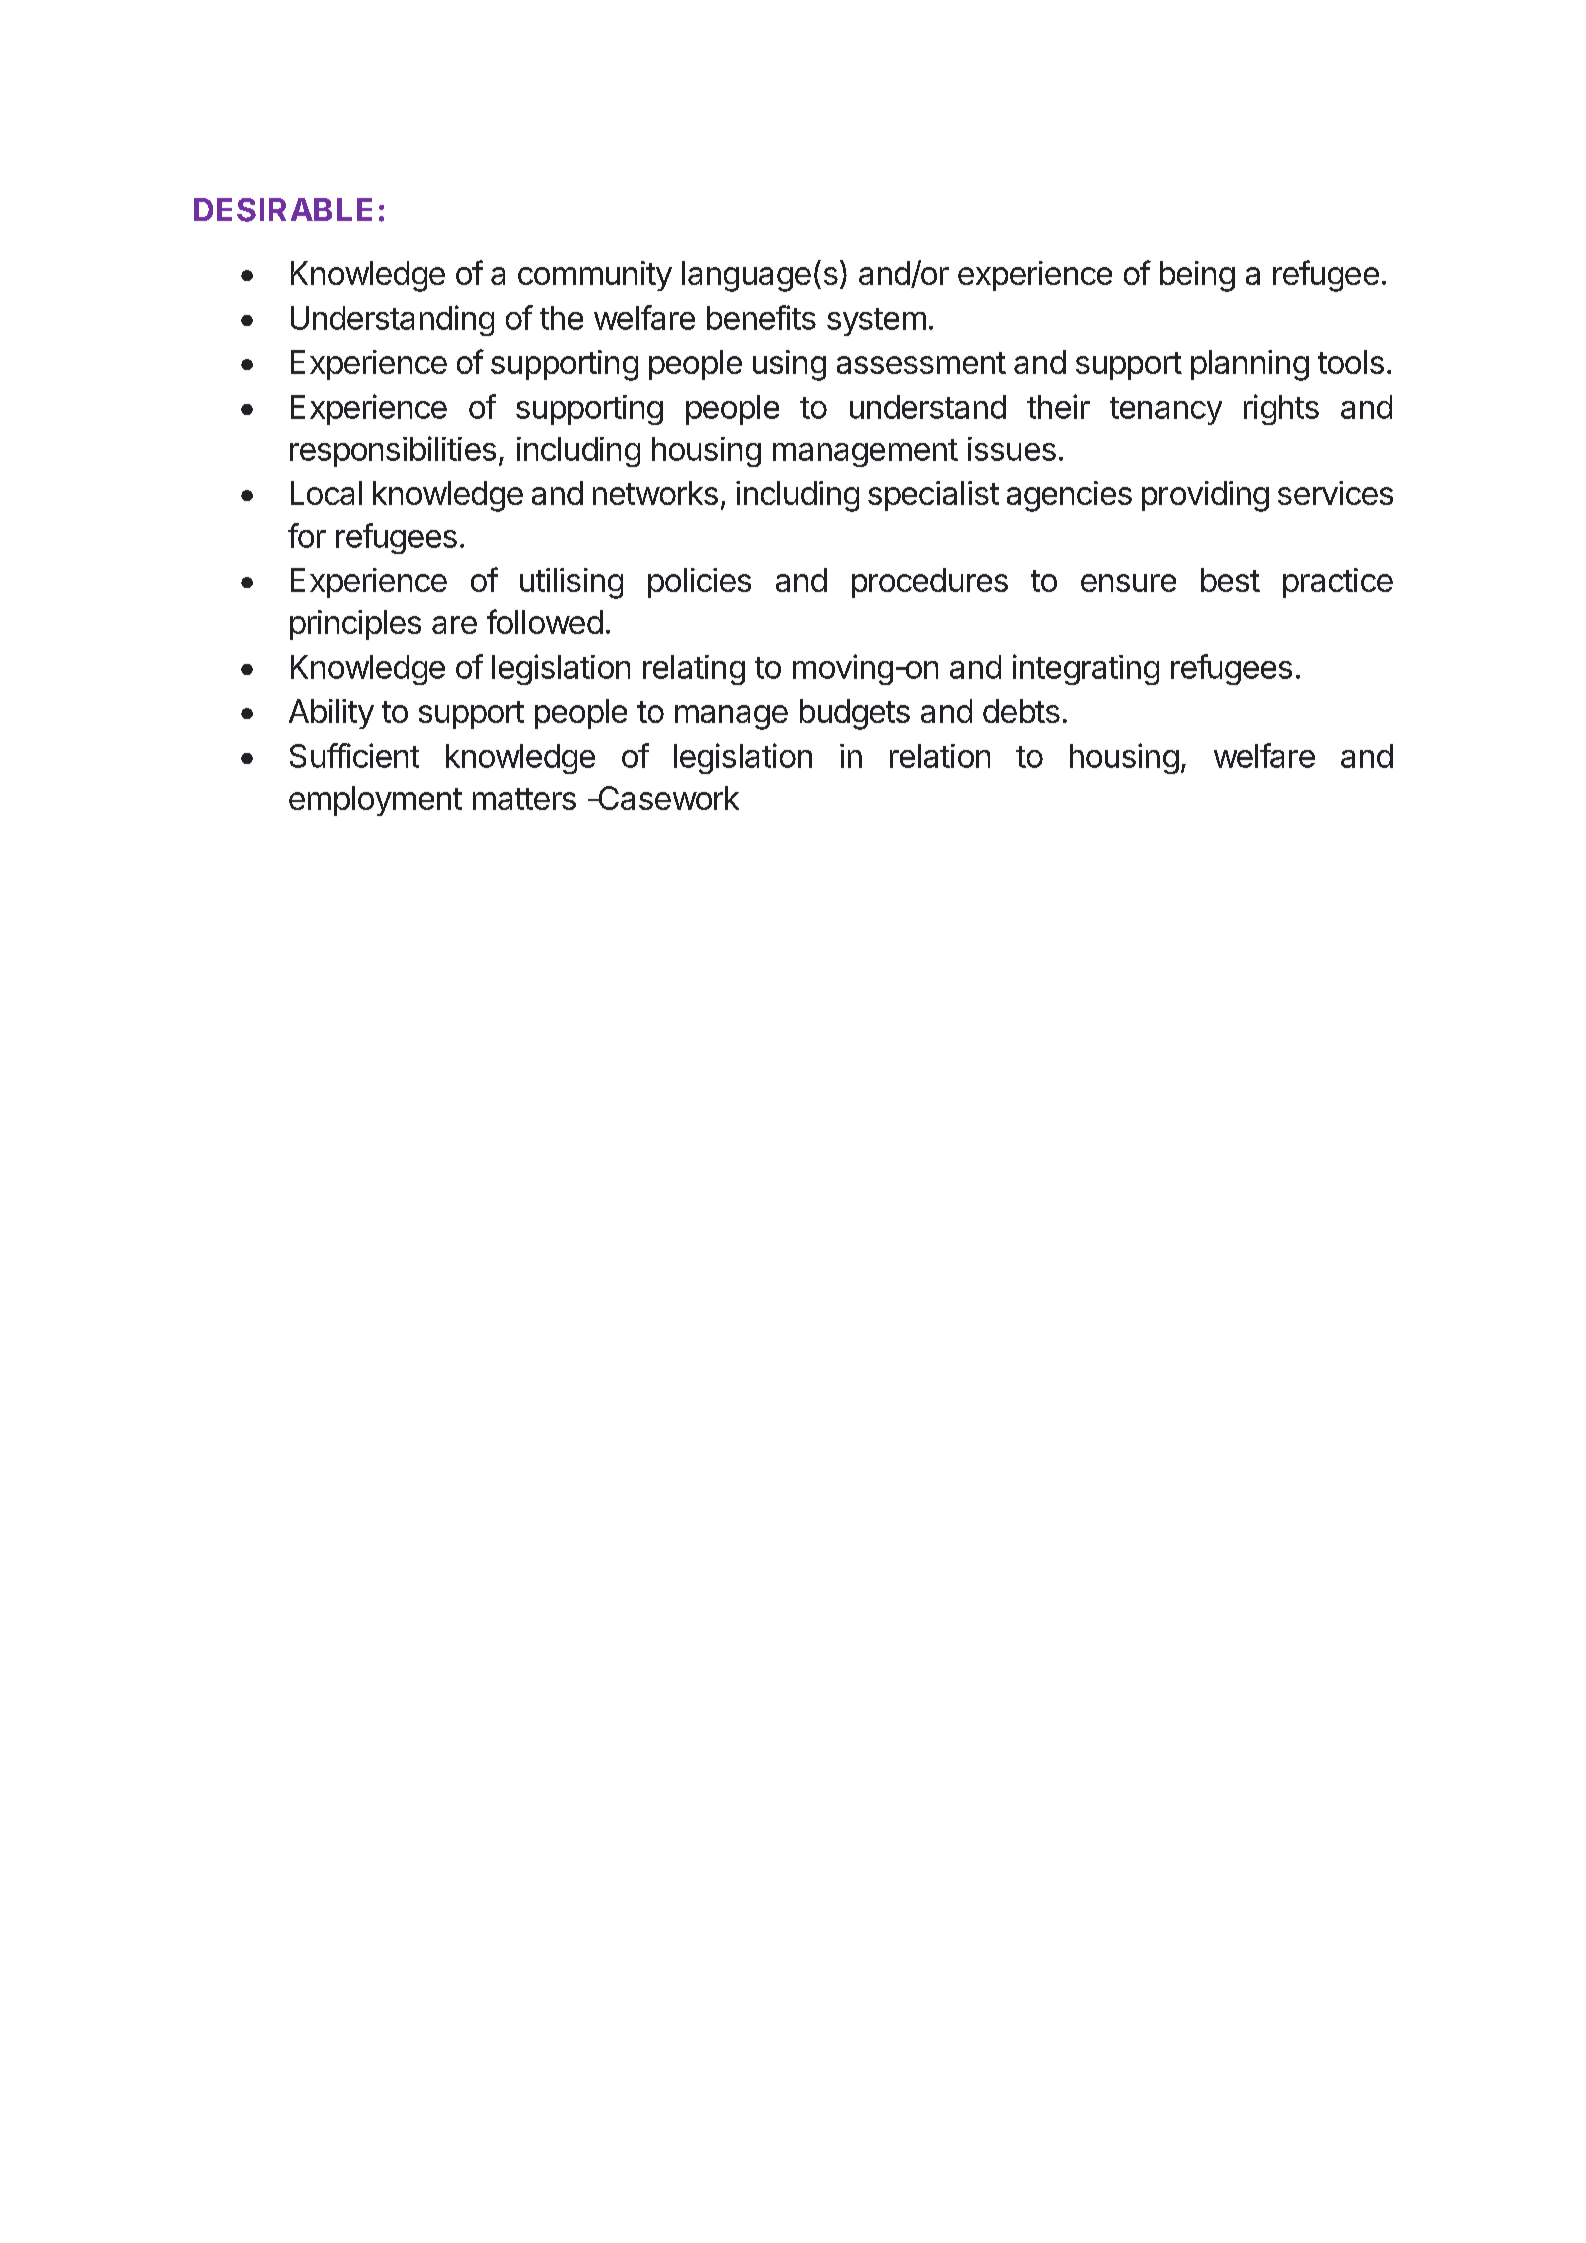 The height and width of the screenshot is (2243, 1586). What do you see at coordinates (375, 801) in the screenshot?
I see `employment` at bounding box center [375, 801].
